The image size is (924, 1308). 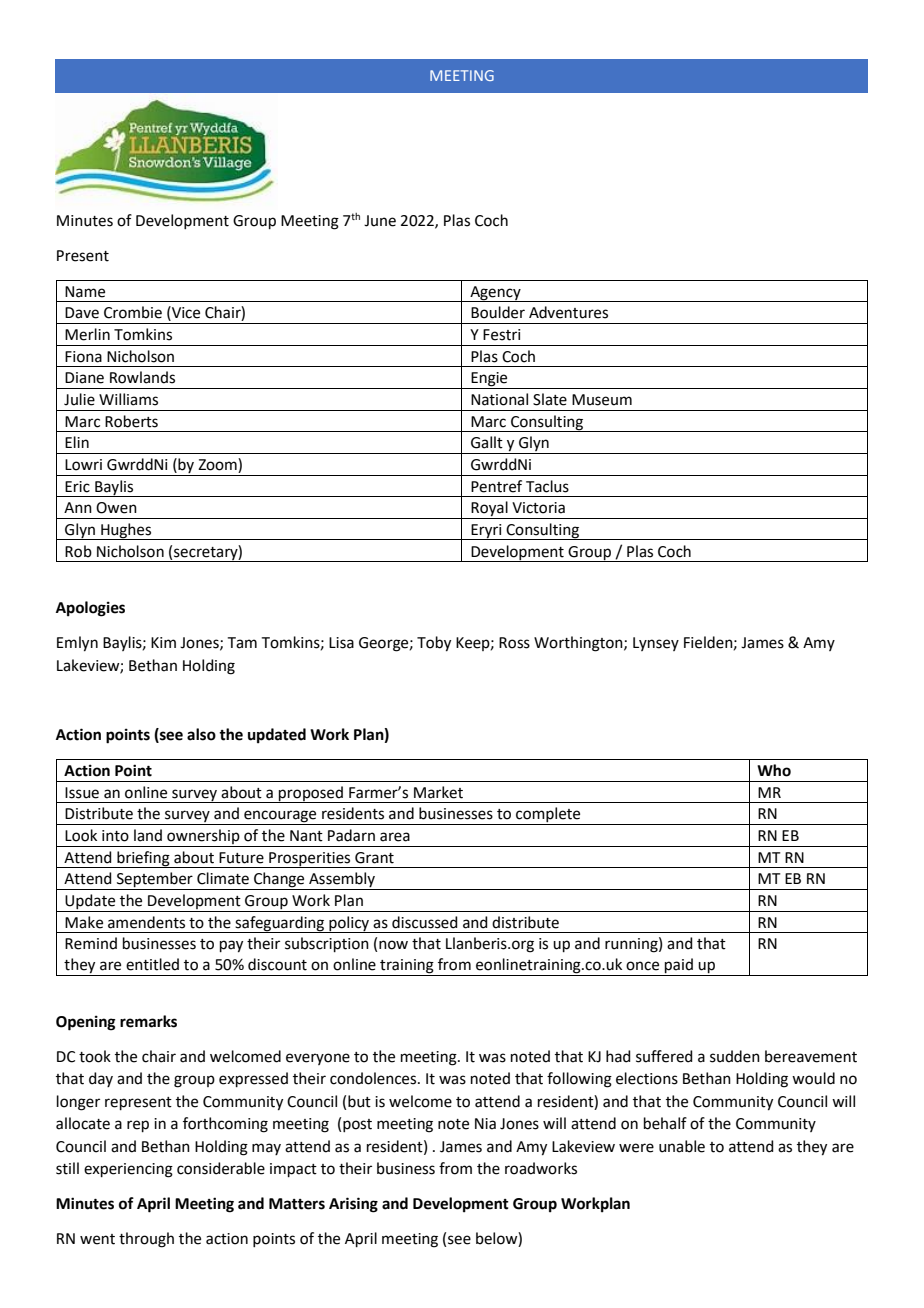 I want to click on June, so click(x=380, y=221).
